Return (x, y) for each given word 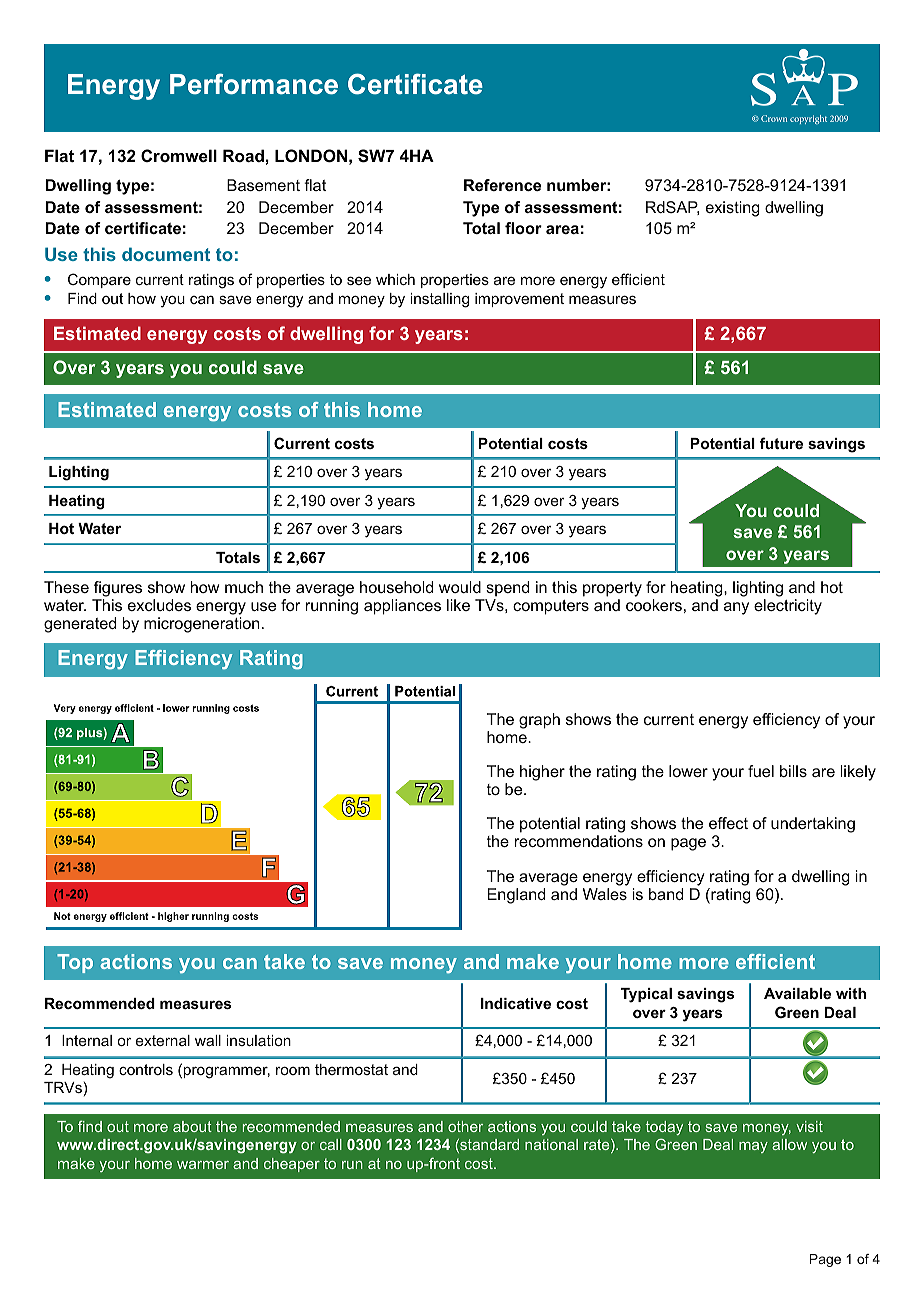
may (753, 1147)
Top (75, 963)
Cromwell (179, 155)
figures (118, 589)
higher (542, 773)
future (781, 443)
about (192, 1126)
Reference (502, 185)
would (460, 587)
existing (733, 209)
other (465, 1126)
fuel (761, 771)
